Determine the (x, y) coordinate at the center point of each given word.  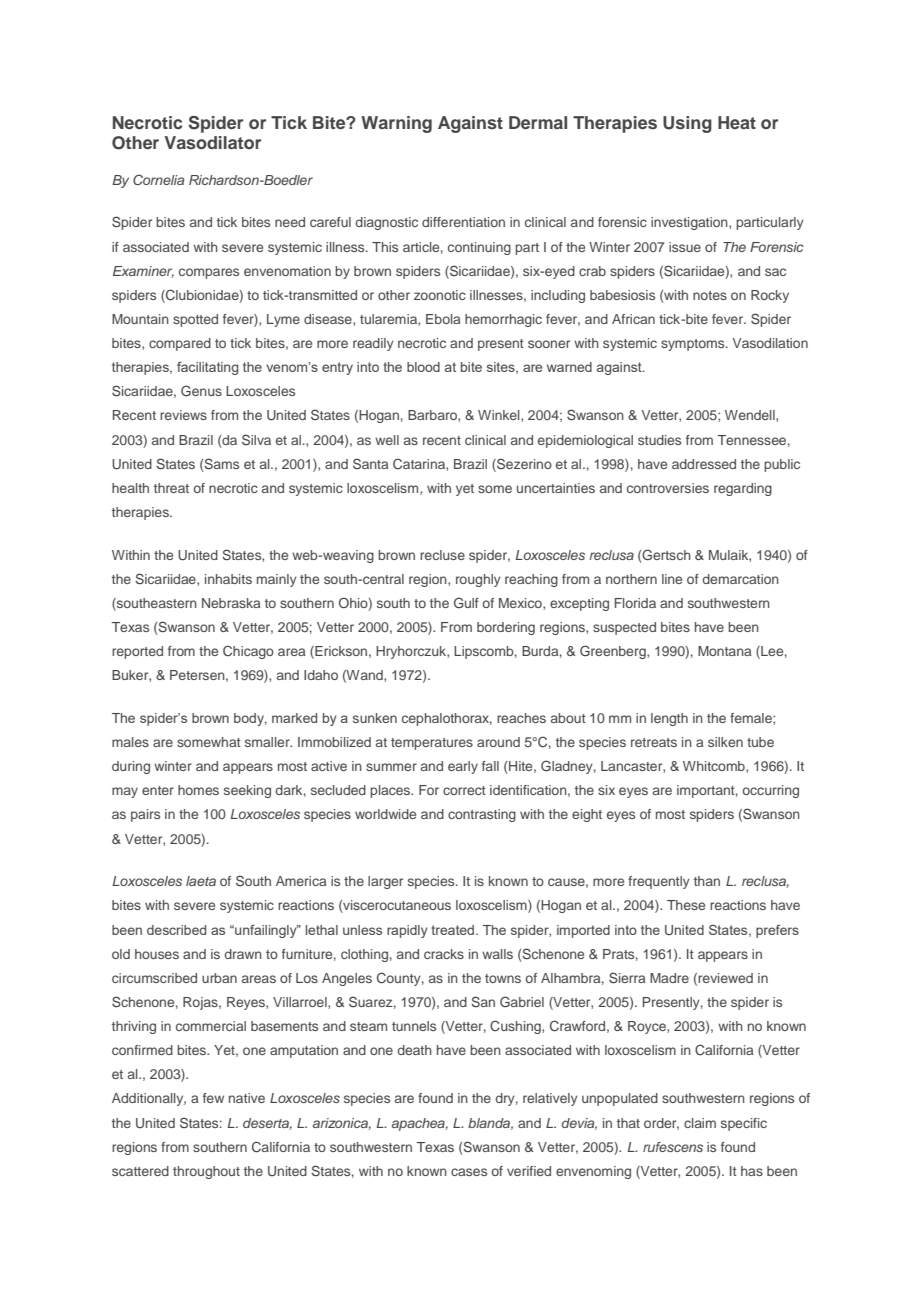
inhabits (228, 579)
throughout (206, 1172)
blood (423, 367)
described (176, 930)
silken (725, 742)
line (672, 579)
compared (180, 344)
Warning (396, 124)
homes (198, 790)
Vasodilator (213, 142)
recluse (442, 555)
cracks (444, 954)
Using (687, 124)
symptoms (694, 345)
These (686, 905)
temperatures (432, 744)
